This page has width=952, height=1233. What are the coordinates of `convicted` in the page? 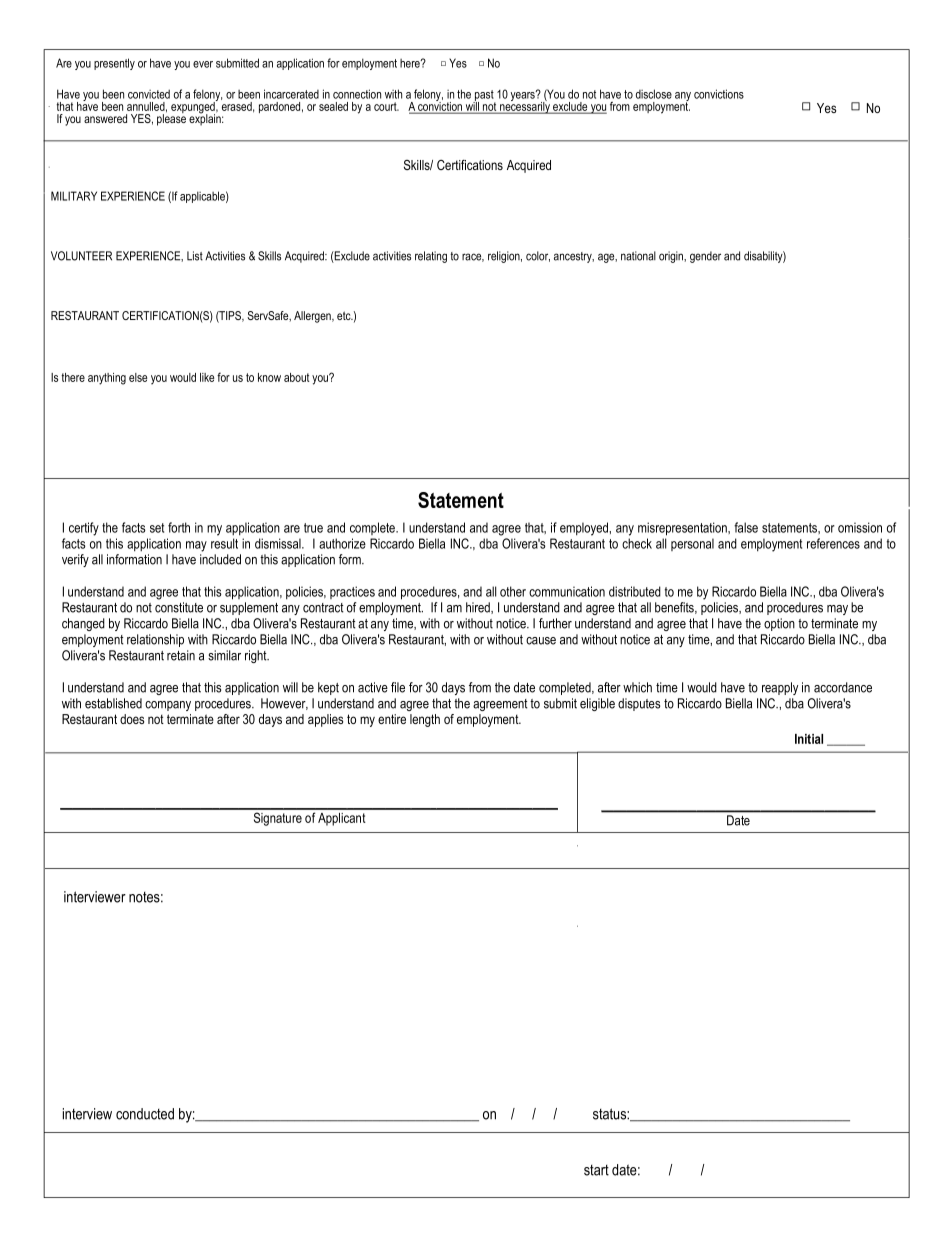 It's located at (149, 94).
